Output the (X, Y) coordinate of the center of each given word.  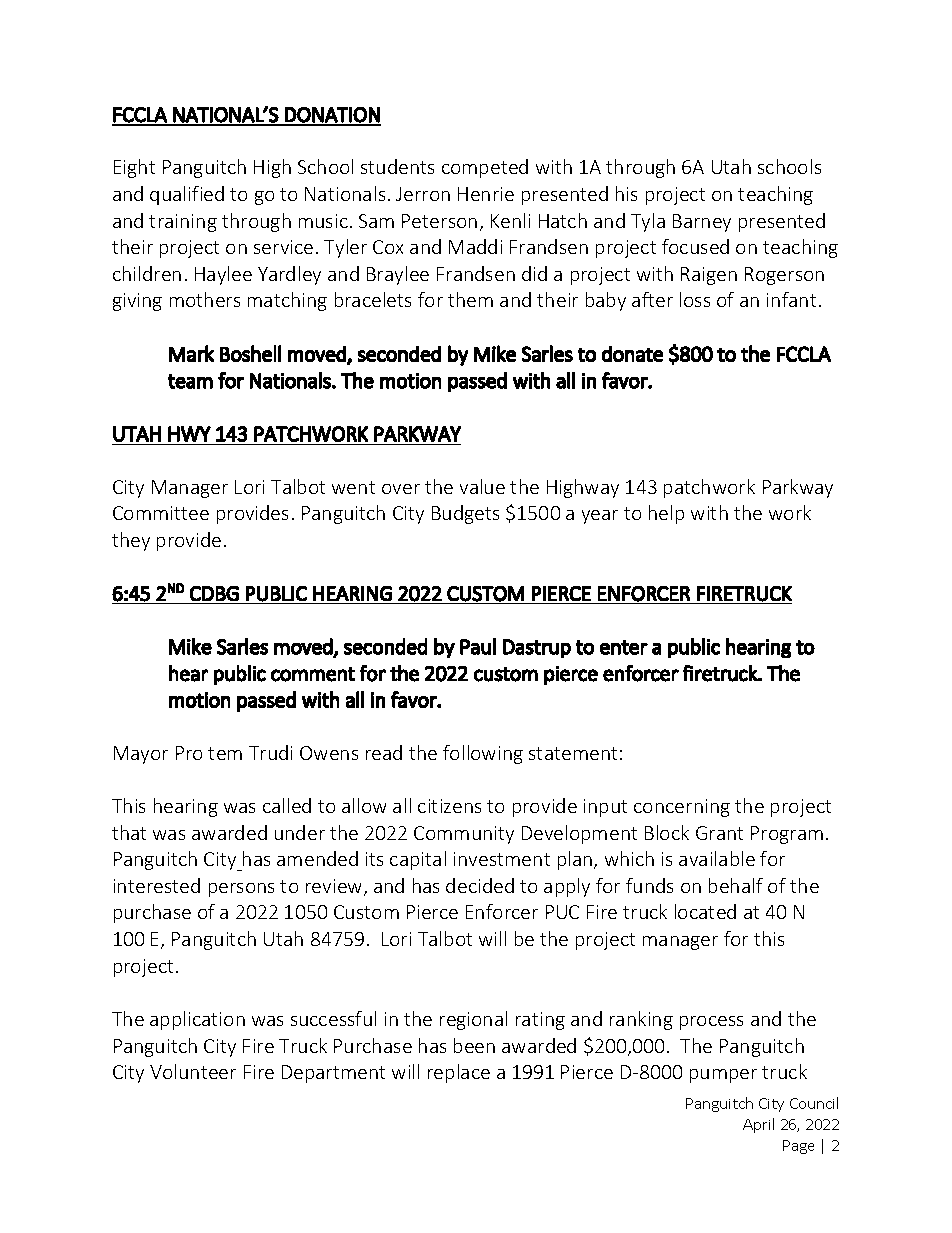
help (666, 514)
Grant (719, 833)
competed (485, 168)
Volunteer (193, 1071)
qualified (187, 195)
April (758, 1125)
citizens (449, 806)
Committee (161, 513)
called (287, 805)
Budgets (465, 514)
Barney (702, 223)
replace (459, 1073)
